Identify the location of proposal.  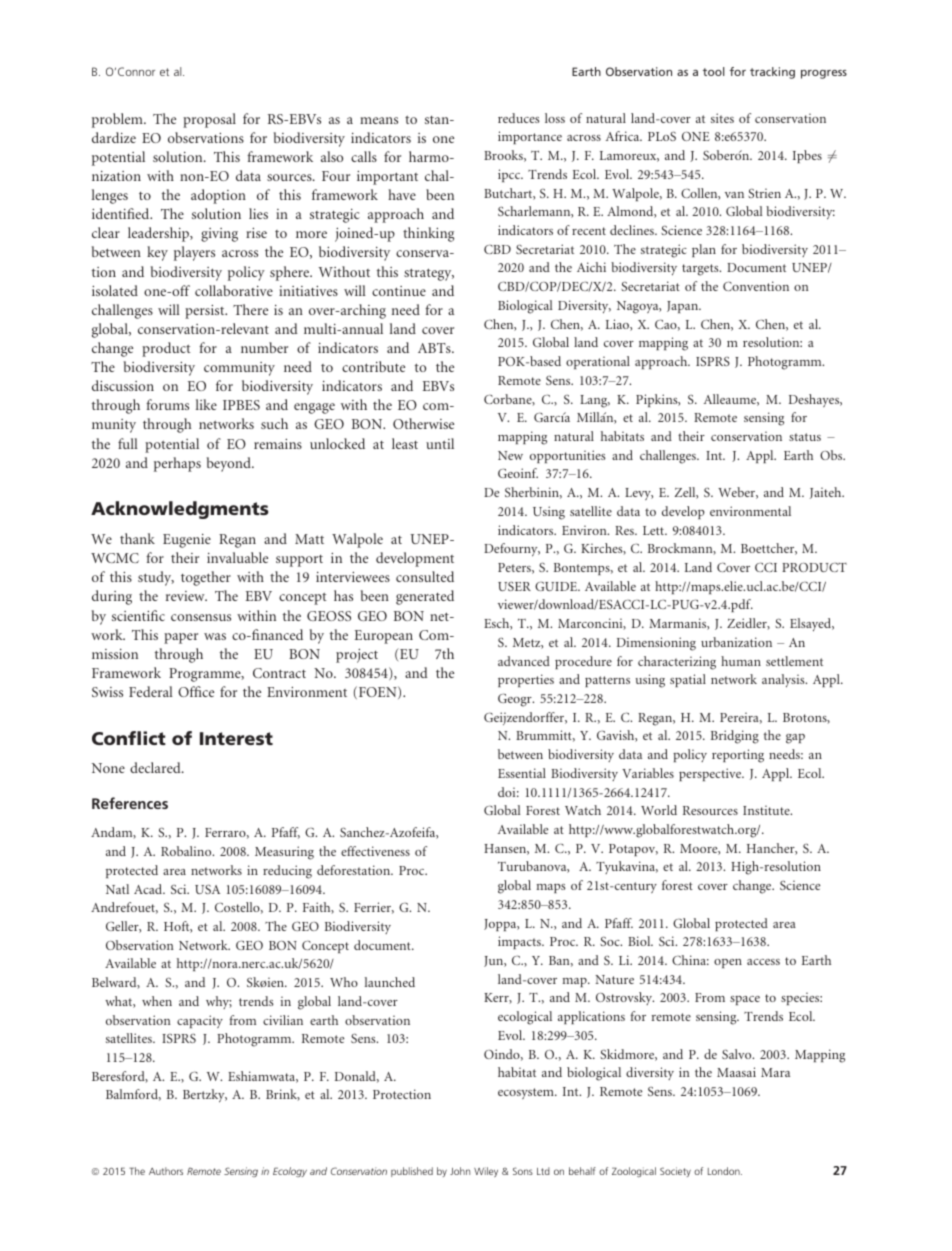
(209, 120).
